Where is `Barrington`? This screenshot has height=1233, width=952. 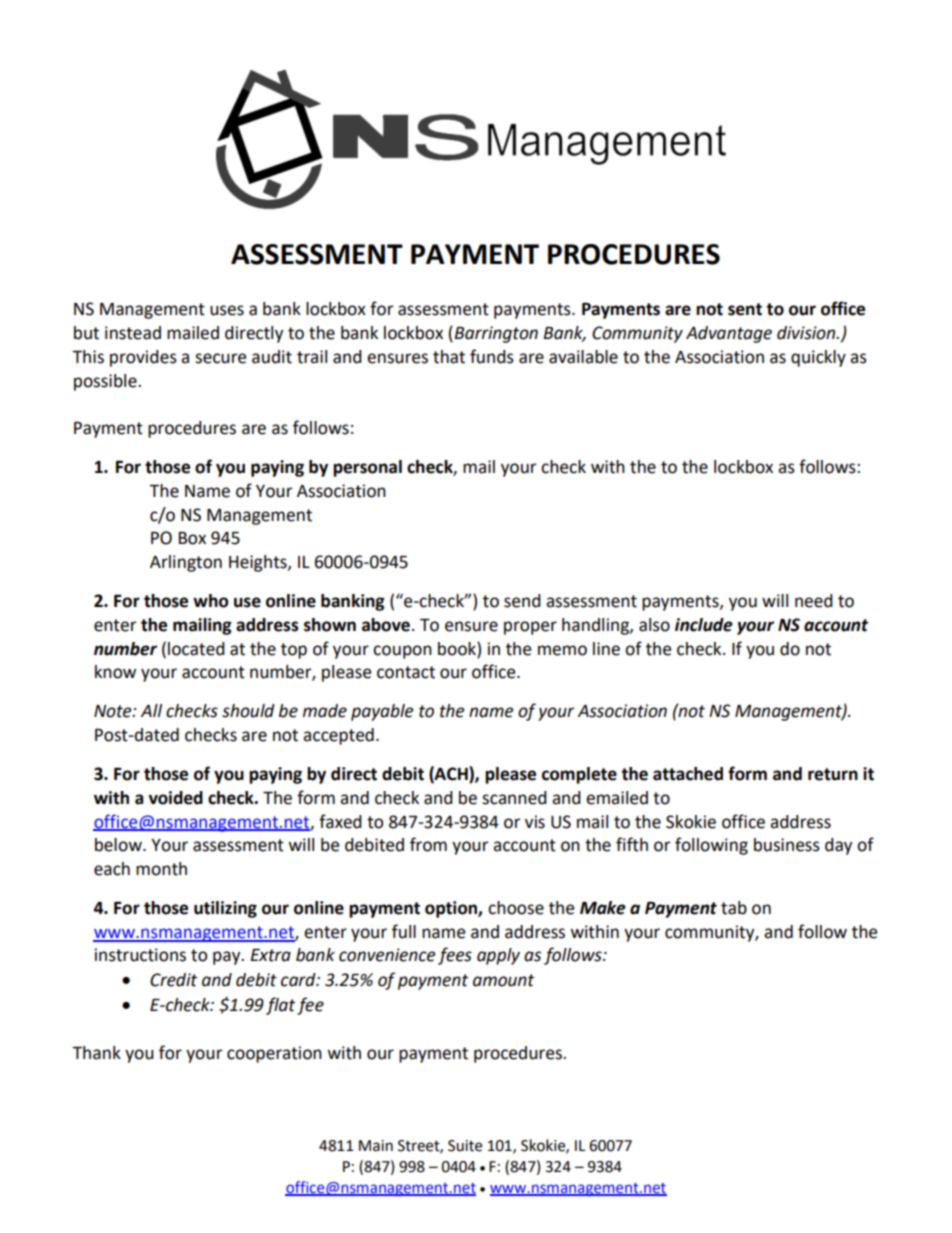
Barrington is located at coordinates (496, 334).
